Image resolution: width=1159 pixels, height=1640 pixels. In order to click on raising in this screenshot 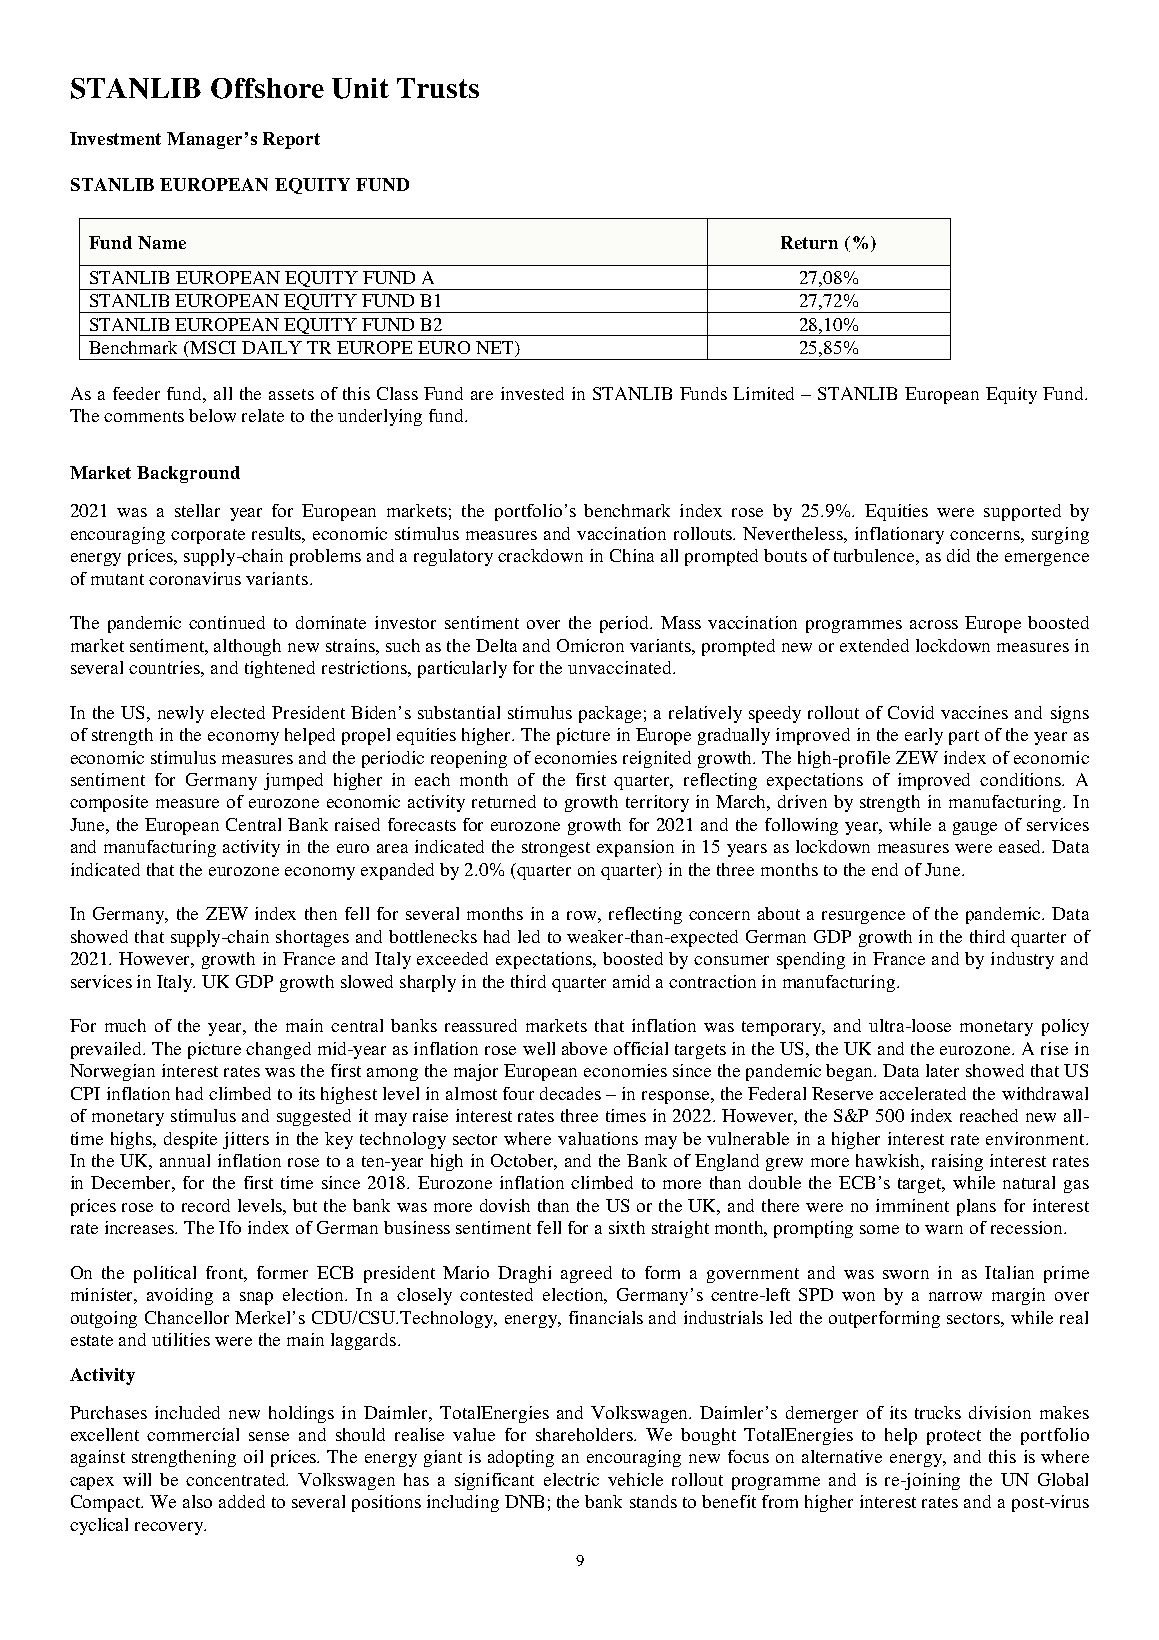, I will do `click(957, 1162)`.
